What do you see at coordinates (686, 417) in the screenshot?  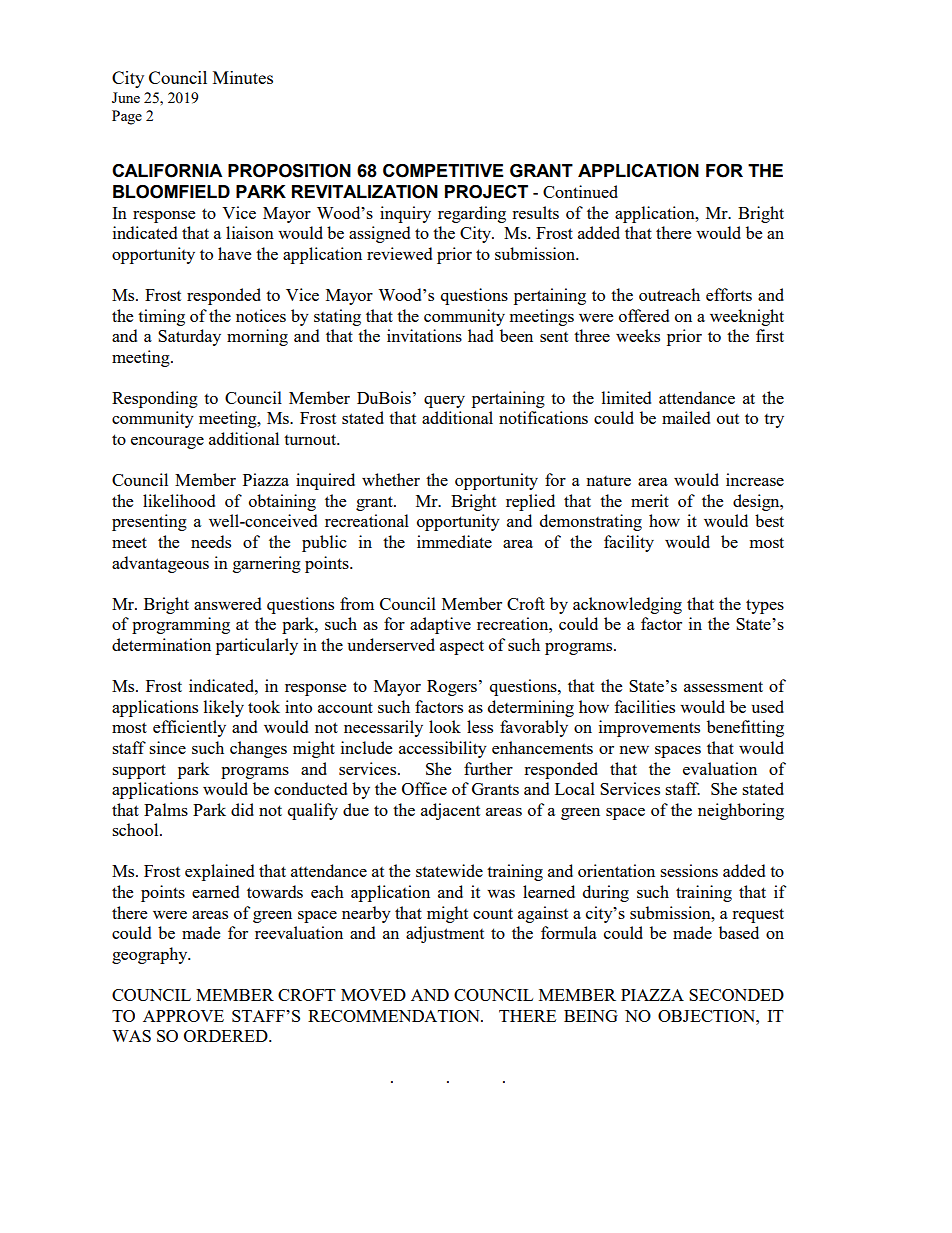 I see `mailed` at bounding box center [686, 417].
